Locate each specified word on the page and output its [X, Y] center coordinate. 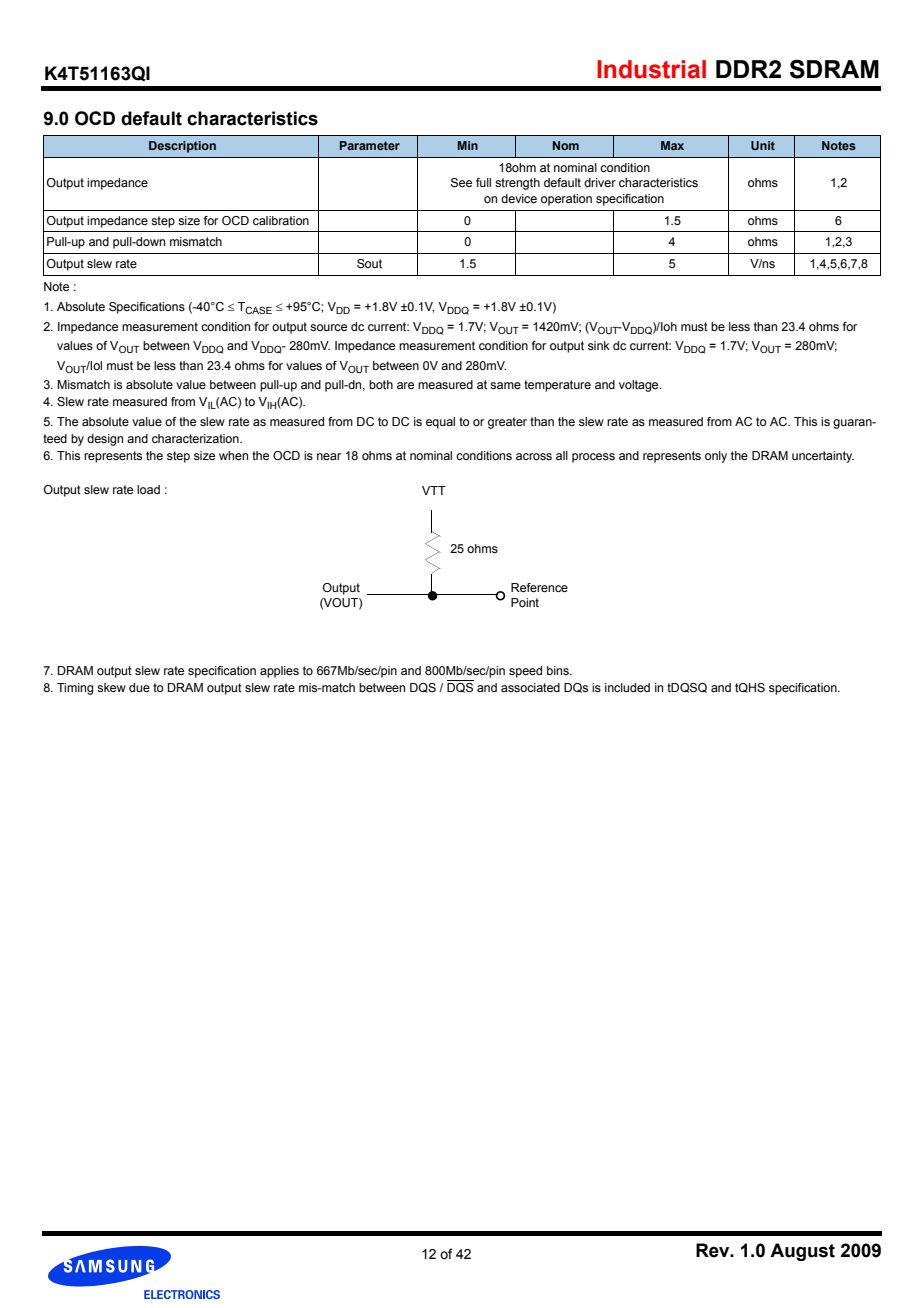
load [148, 489]
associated [530, 687]
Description [182, 147]
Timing [75, 689]
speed [525, 672]
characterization [196, 438]
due [139, 687]
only [716, 457]
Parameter [370, 145]
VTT [434, 490]
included [627, 687]
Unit [763, 145]
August [802, 1252]
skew [111, 687]
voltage [640, 386]
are [405, 385]
